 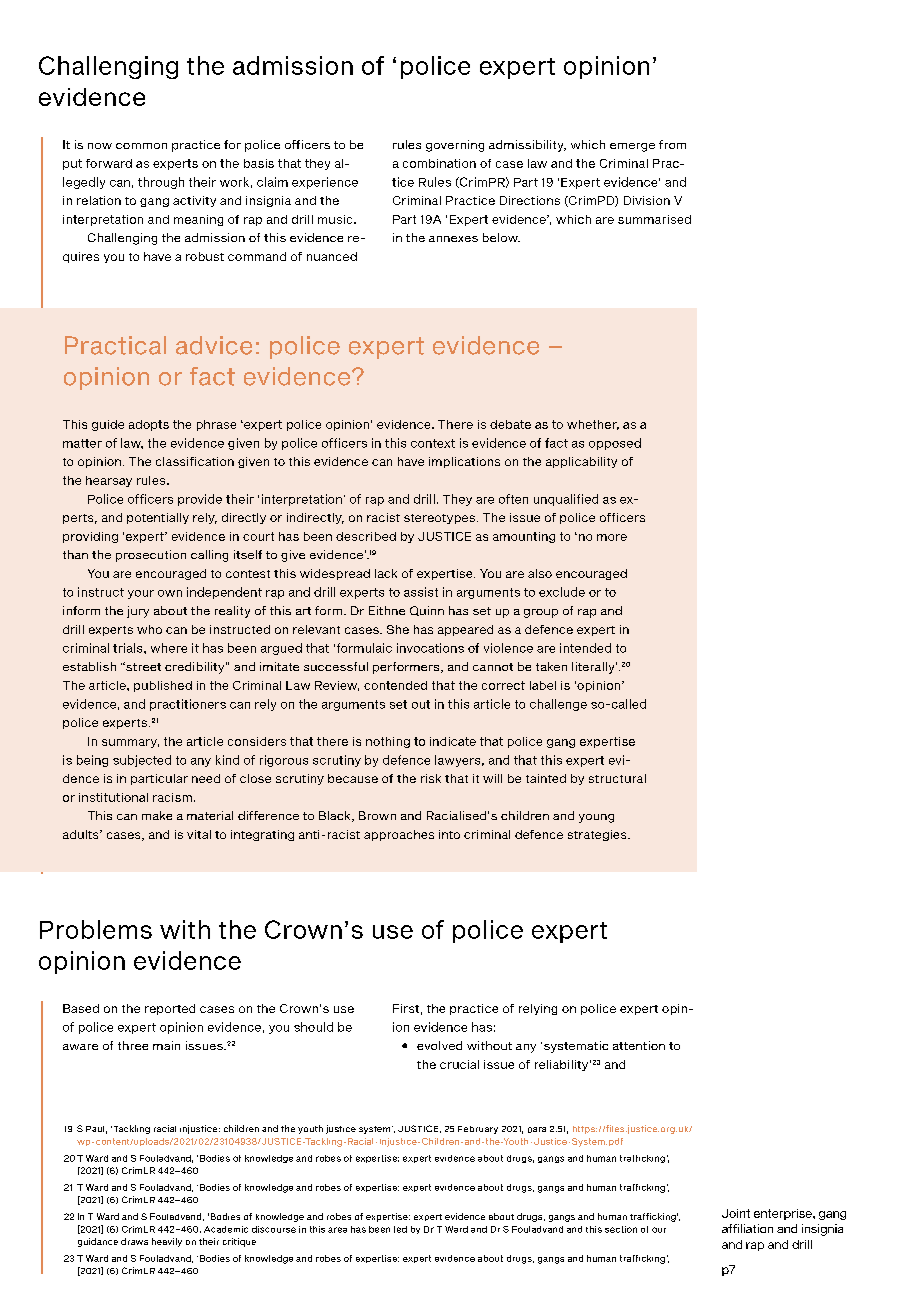 I want to click on contended, so click(x=395, y=685).
